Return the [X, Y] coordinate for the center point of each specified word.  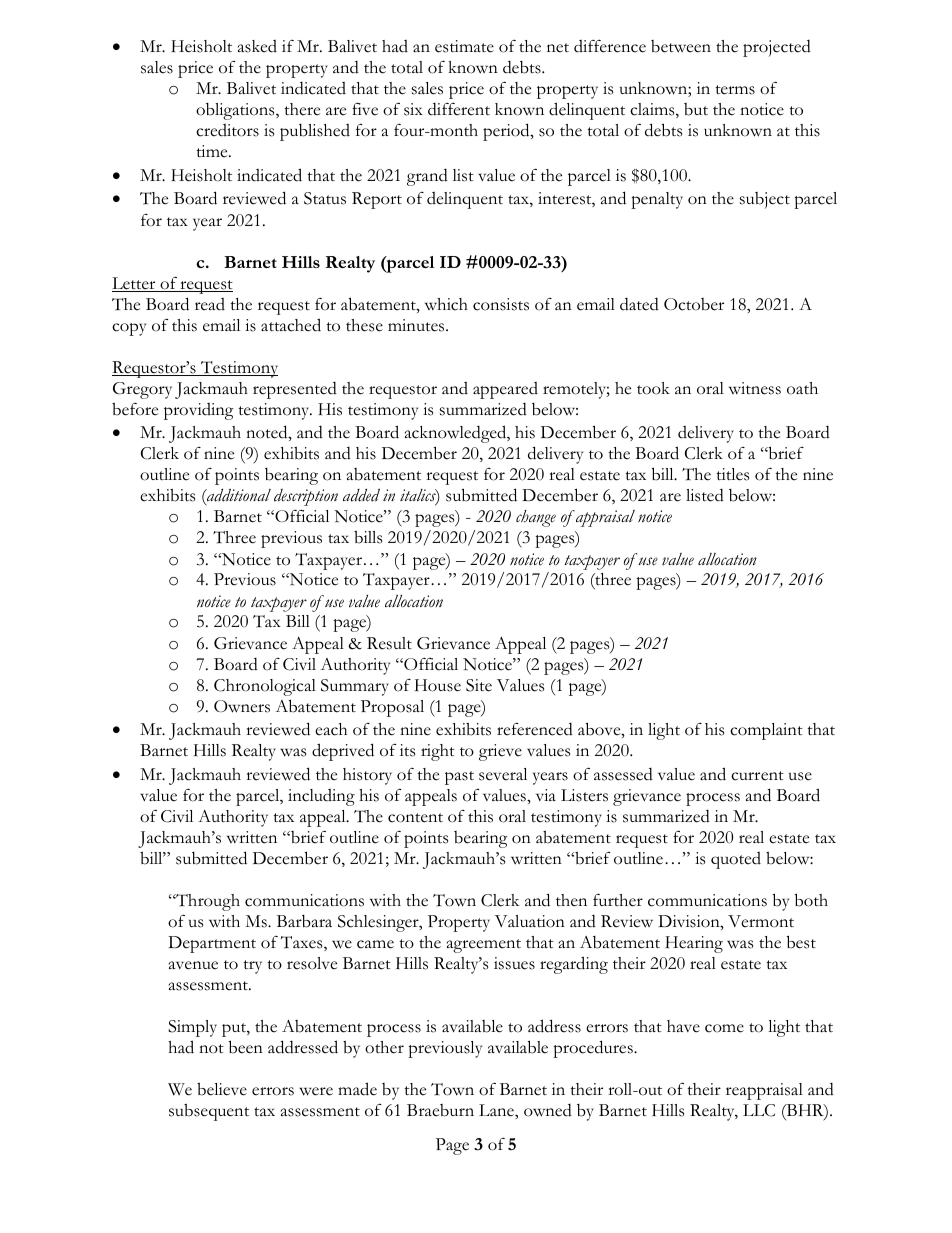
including [321, 797]
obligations [236, 111]
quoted [736, 860]
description [306, 497]
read [210, 304]
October [694, 304]
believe [222, 1089]
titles [732, 474]
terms [735, 90]
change [536, 518]
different [459, 109]
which [446, 304]
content [415, 818]
